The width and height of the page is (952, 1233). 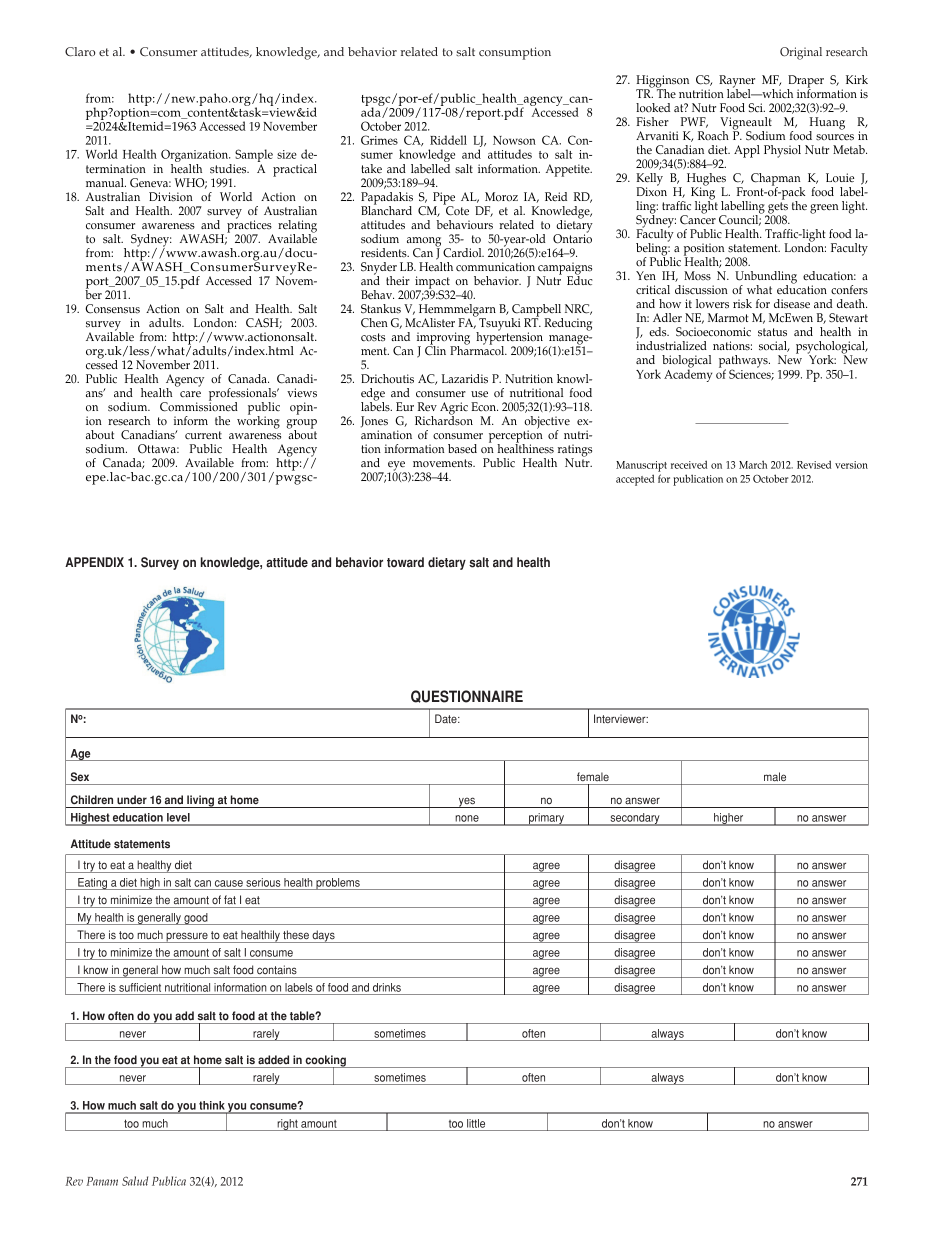 I want to click on primary, so click(x=547, y=819).
